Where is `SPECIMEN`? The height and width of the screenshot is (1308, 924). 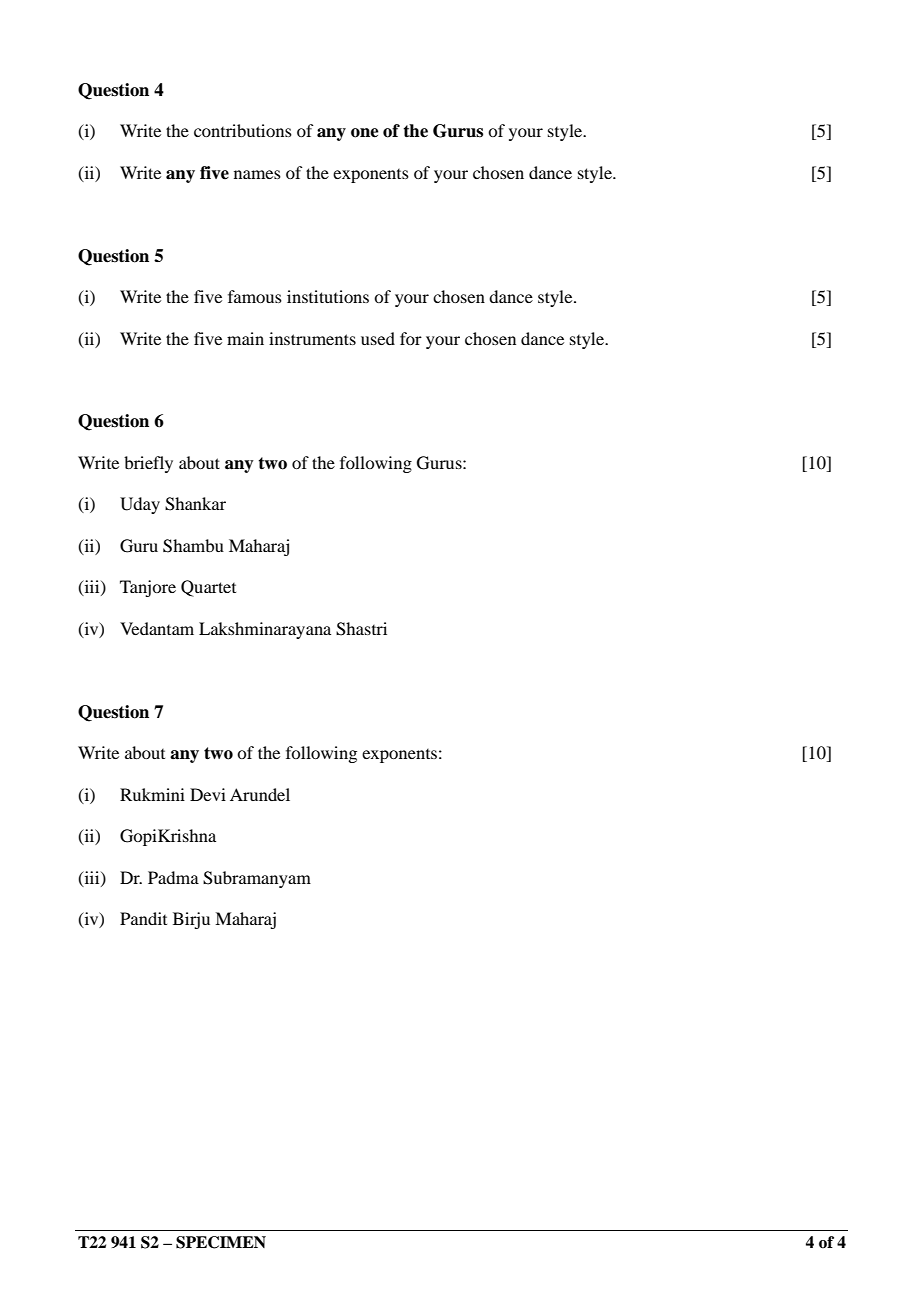 SPECIMEN is located at coordinates (221, 1242).
